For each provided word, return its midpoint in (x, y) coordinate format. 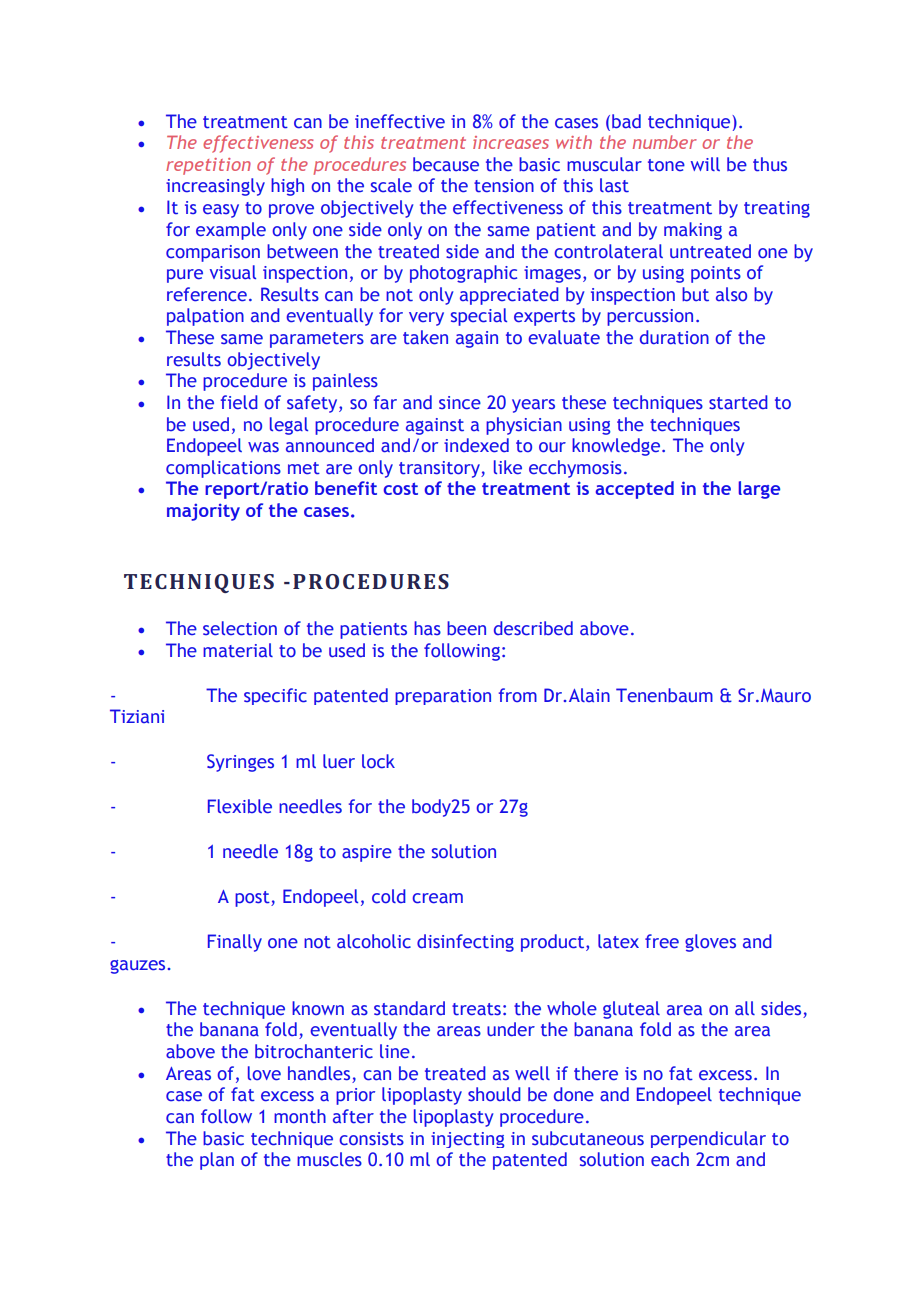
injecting (468, 1140)
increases (511, 142)
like (508, 467)
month (300, 1116)
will (705, 164)
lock (378, 761)
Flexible (240, 806)
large (759, 490)
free (662, 941)
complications (223, 469)
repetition (208, 166)
